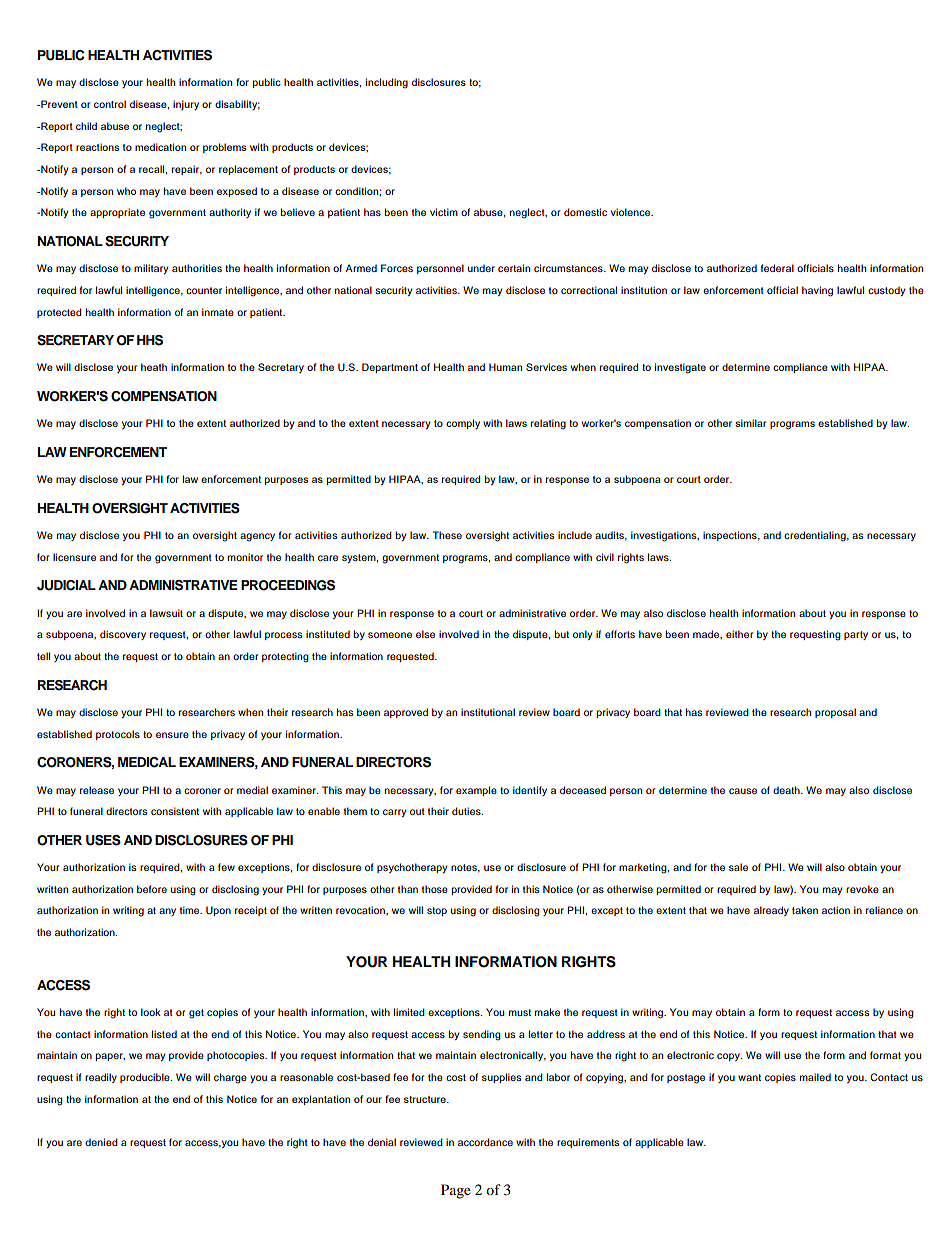  What do you see at coordinates (505, 367) in the screenshot?
I see `Human` at bounding box center [505, 367].
